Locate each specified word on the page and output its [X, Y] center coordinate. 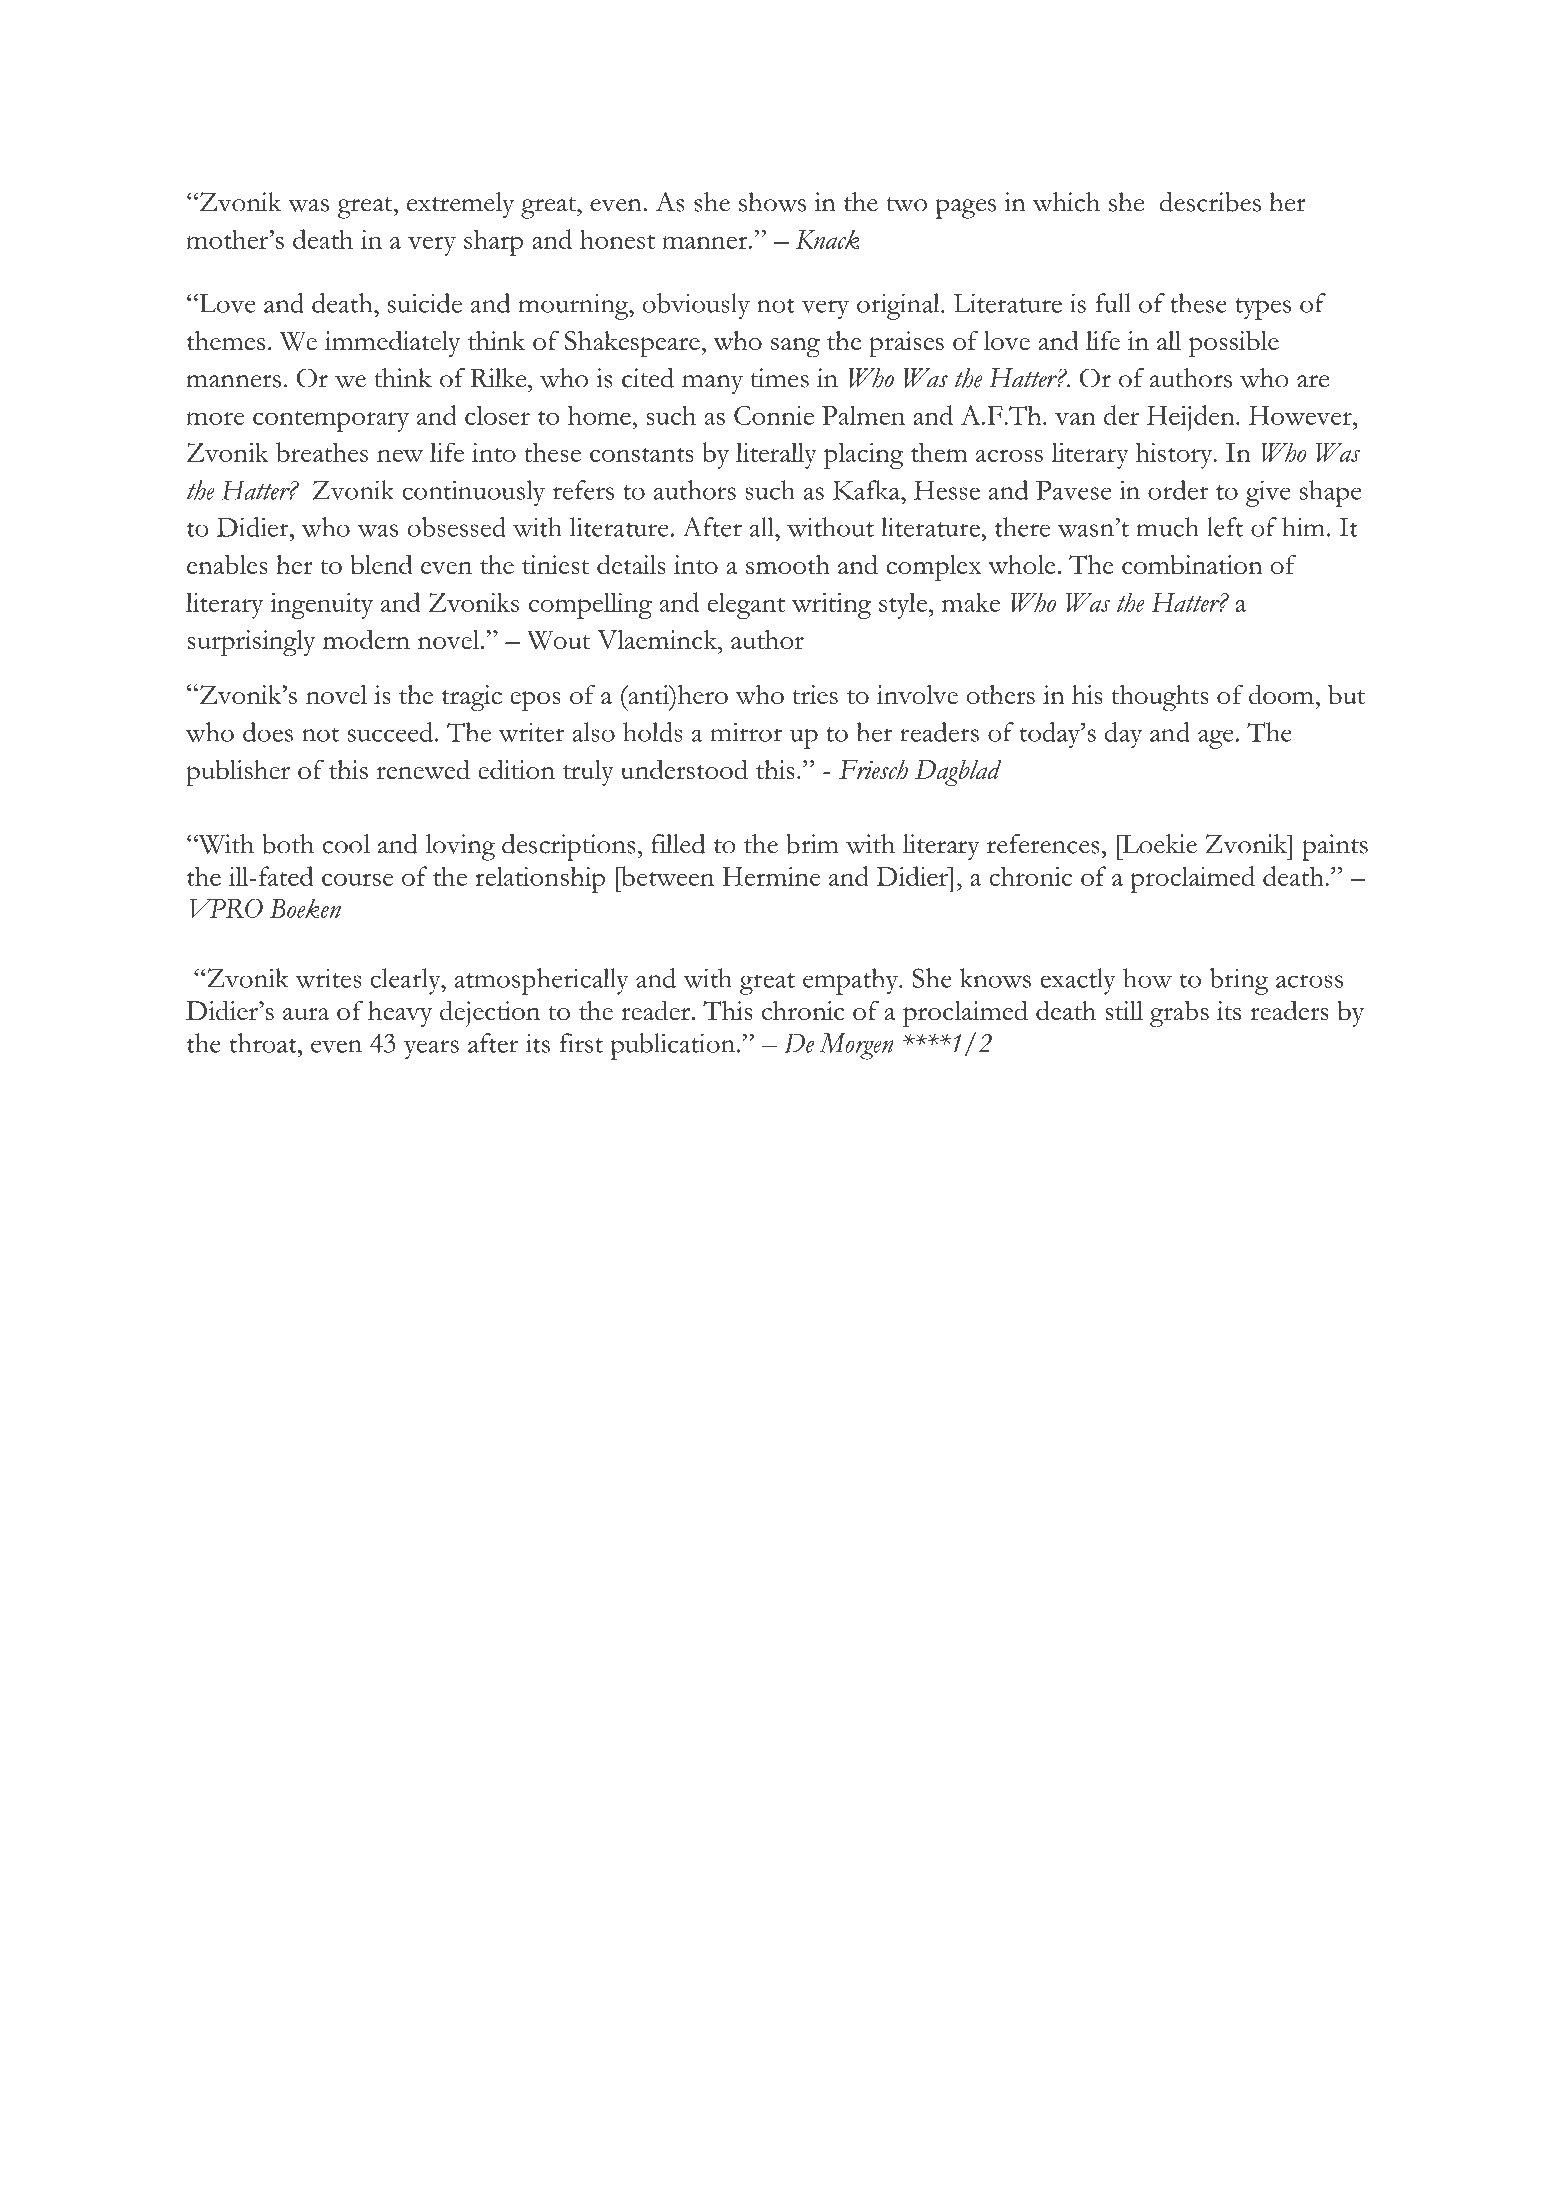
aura [306, 1014]
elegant [746, 605]
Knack [827, 239]
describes [1210, 202]
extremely [460, 205]
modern [366, 639]
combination [1192, 564]
